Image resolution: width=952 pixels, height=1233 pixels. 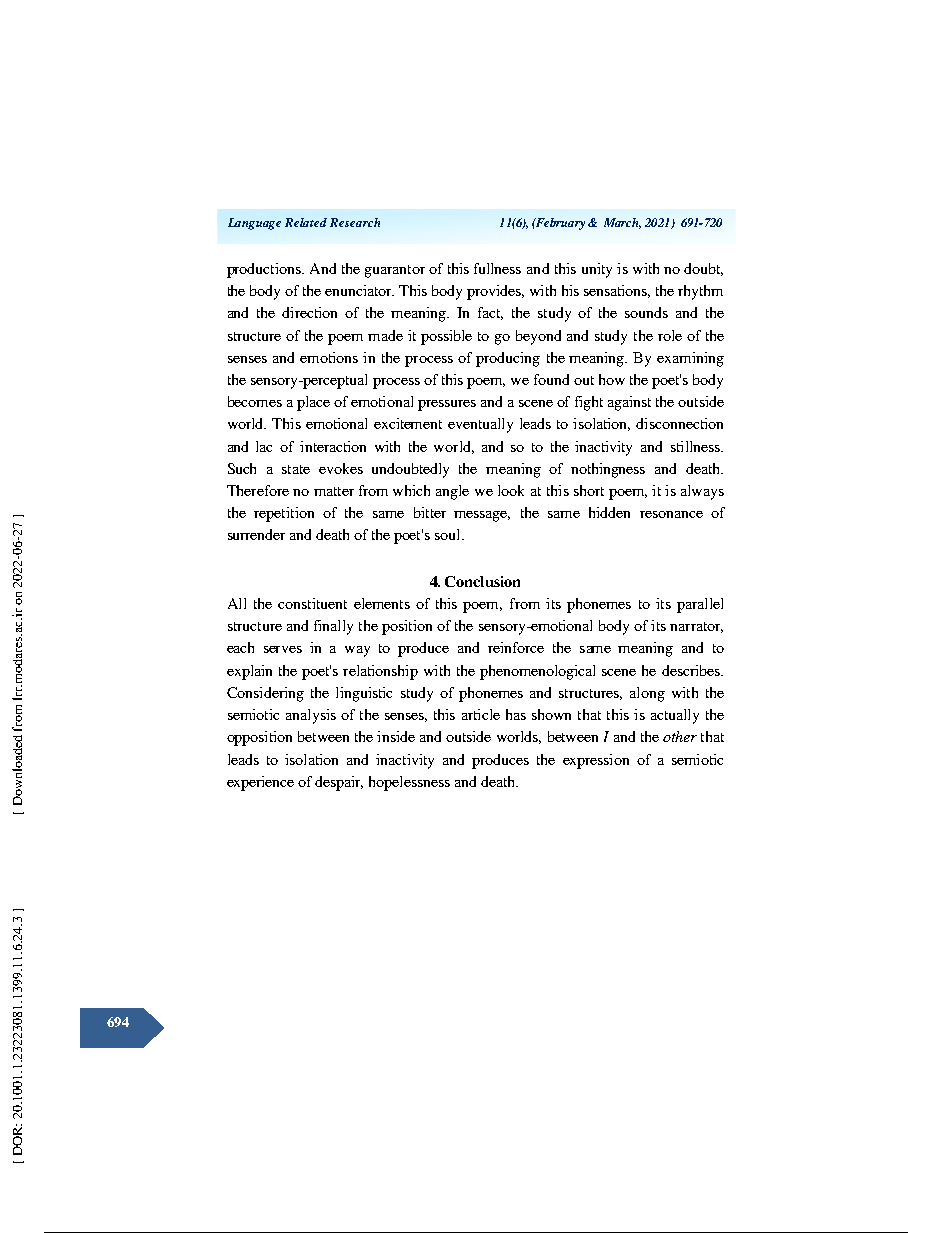 I want to click on fullness, so click(x=497, y=268).
